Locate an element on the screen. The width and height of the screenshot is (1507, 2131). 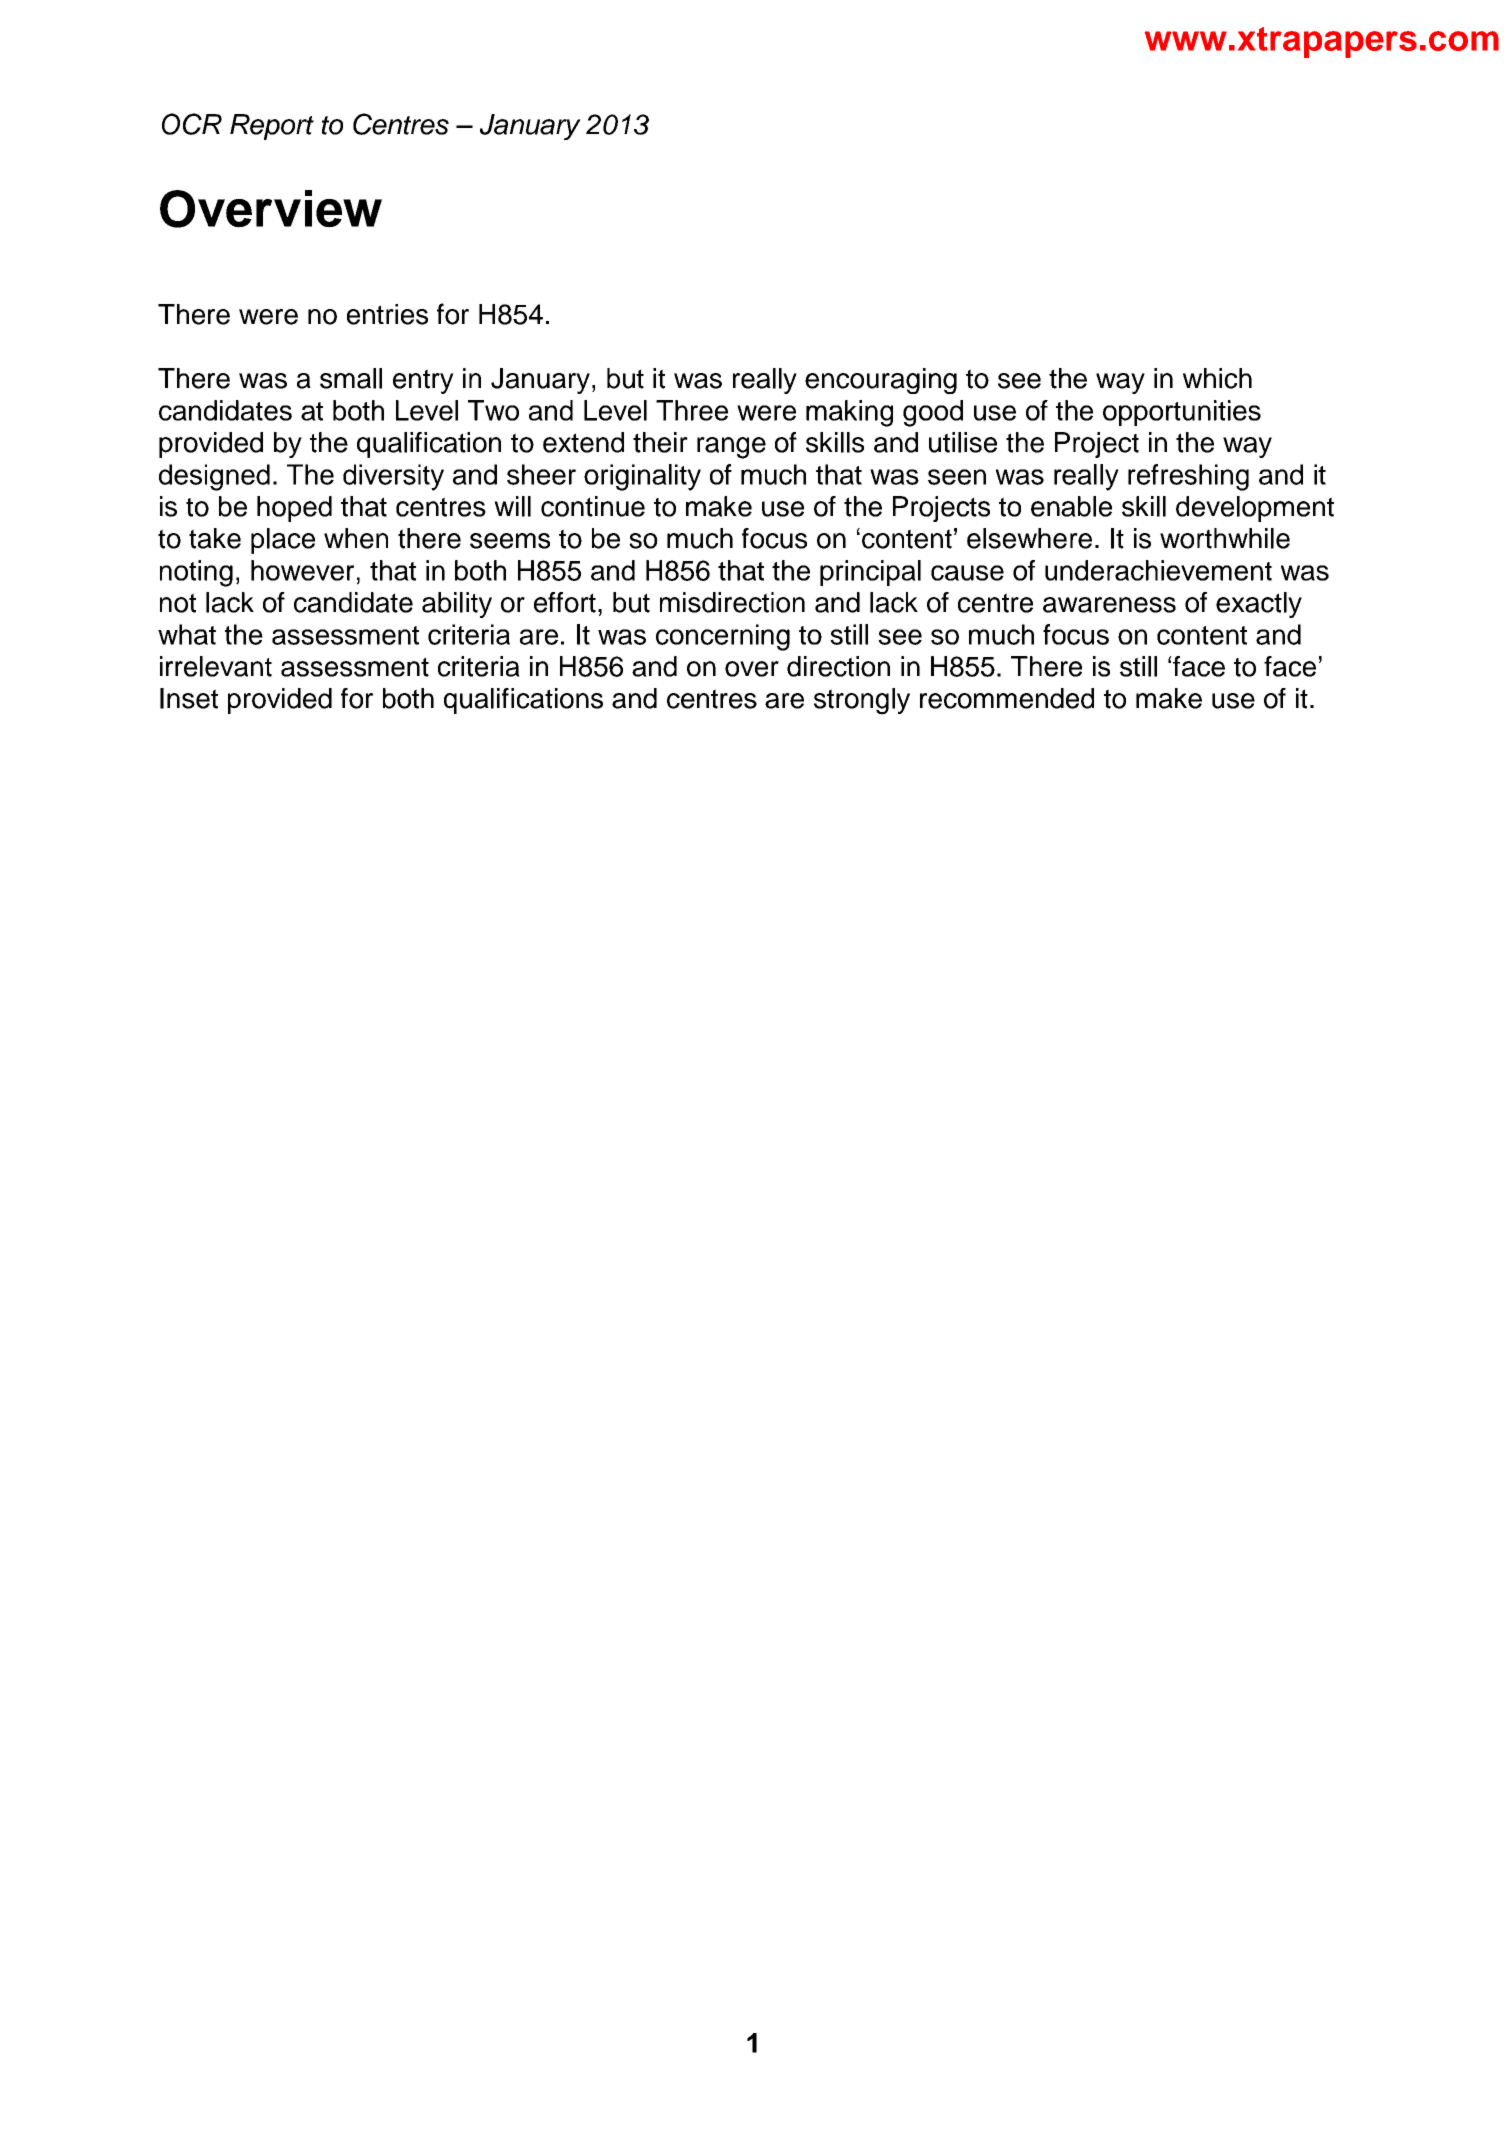
Report is located at coordinates (272, 127).
